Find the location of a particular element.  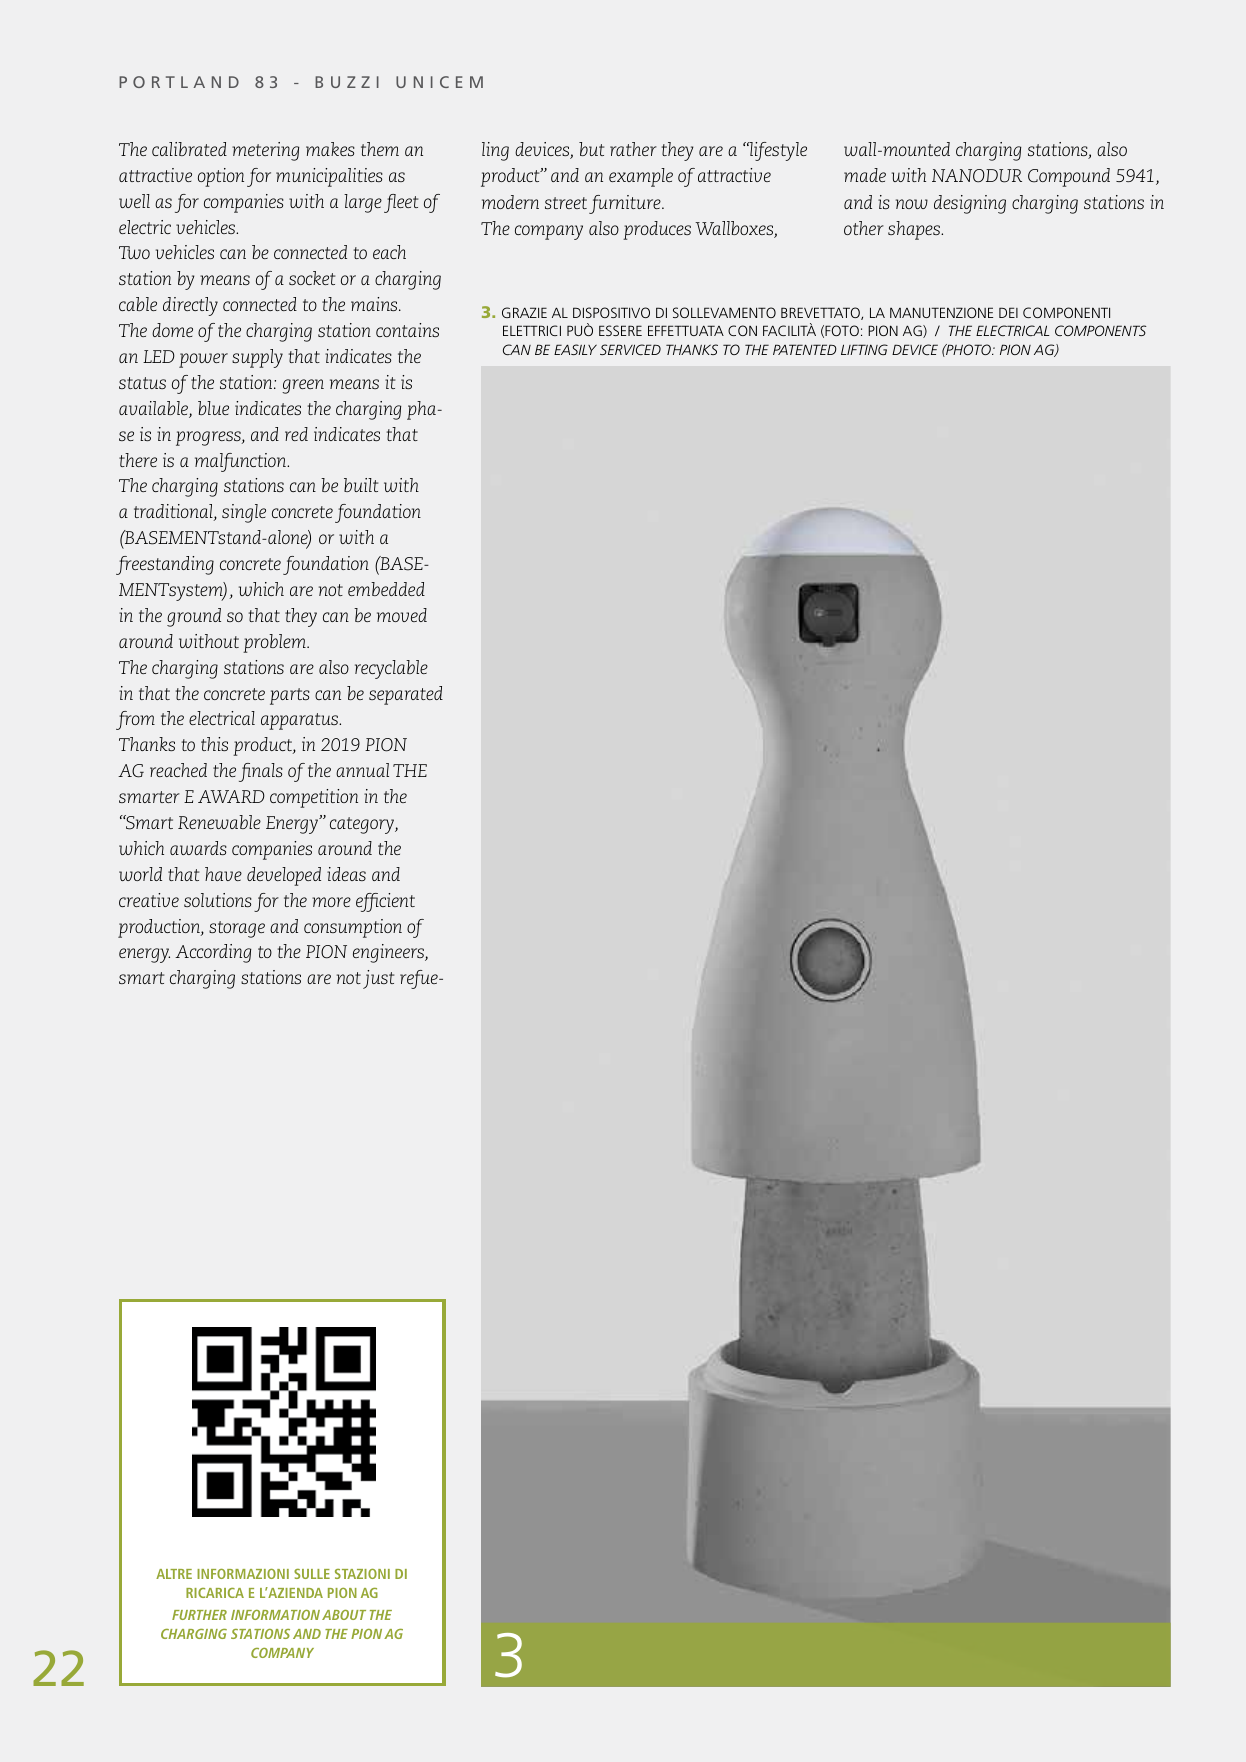

metering is located at coordinates (265, 151).
